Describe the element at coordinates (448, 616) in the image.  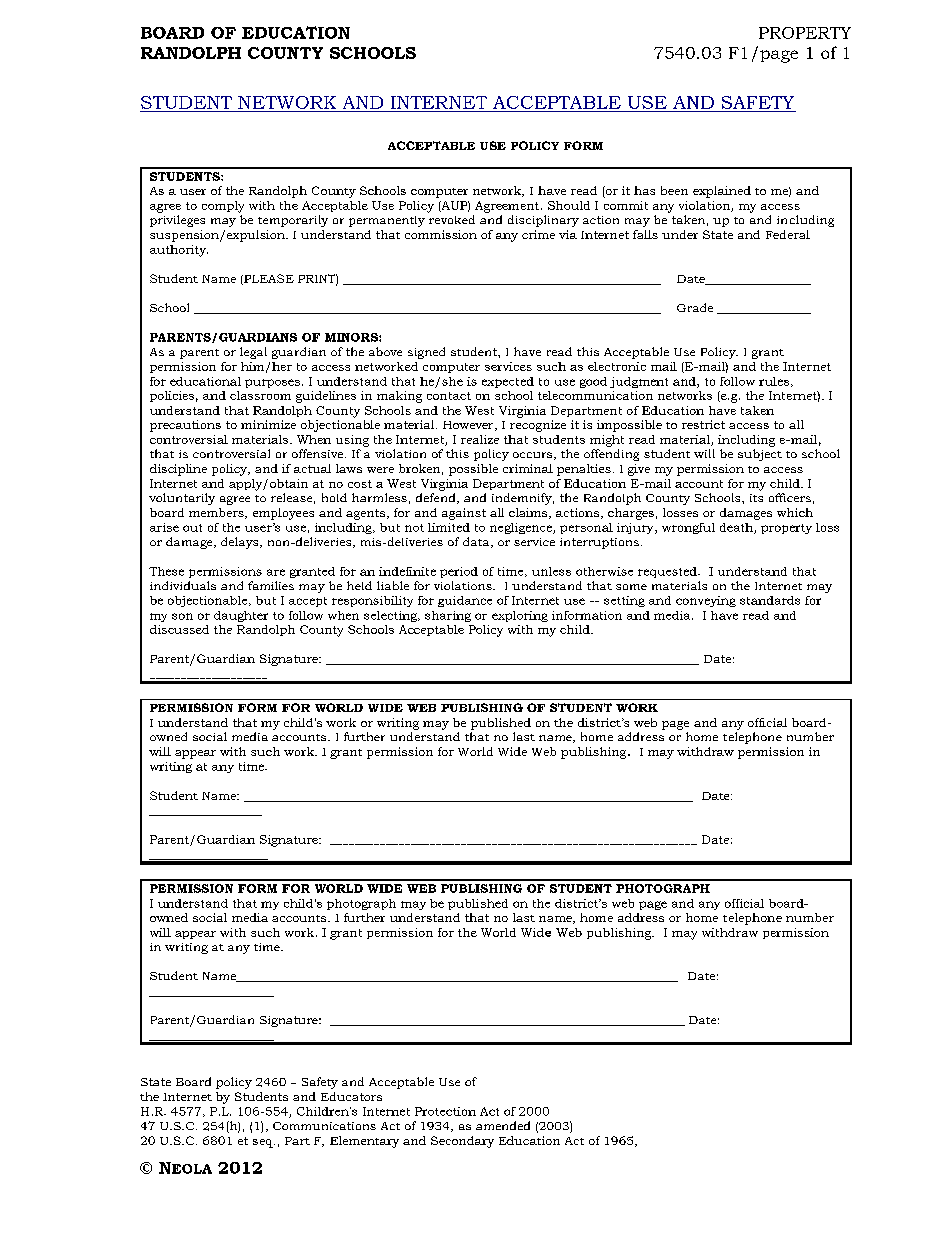
I see `sharing` at that location.
